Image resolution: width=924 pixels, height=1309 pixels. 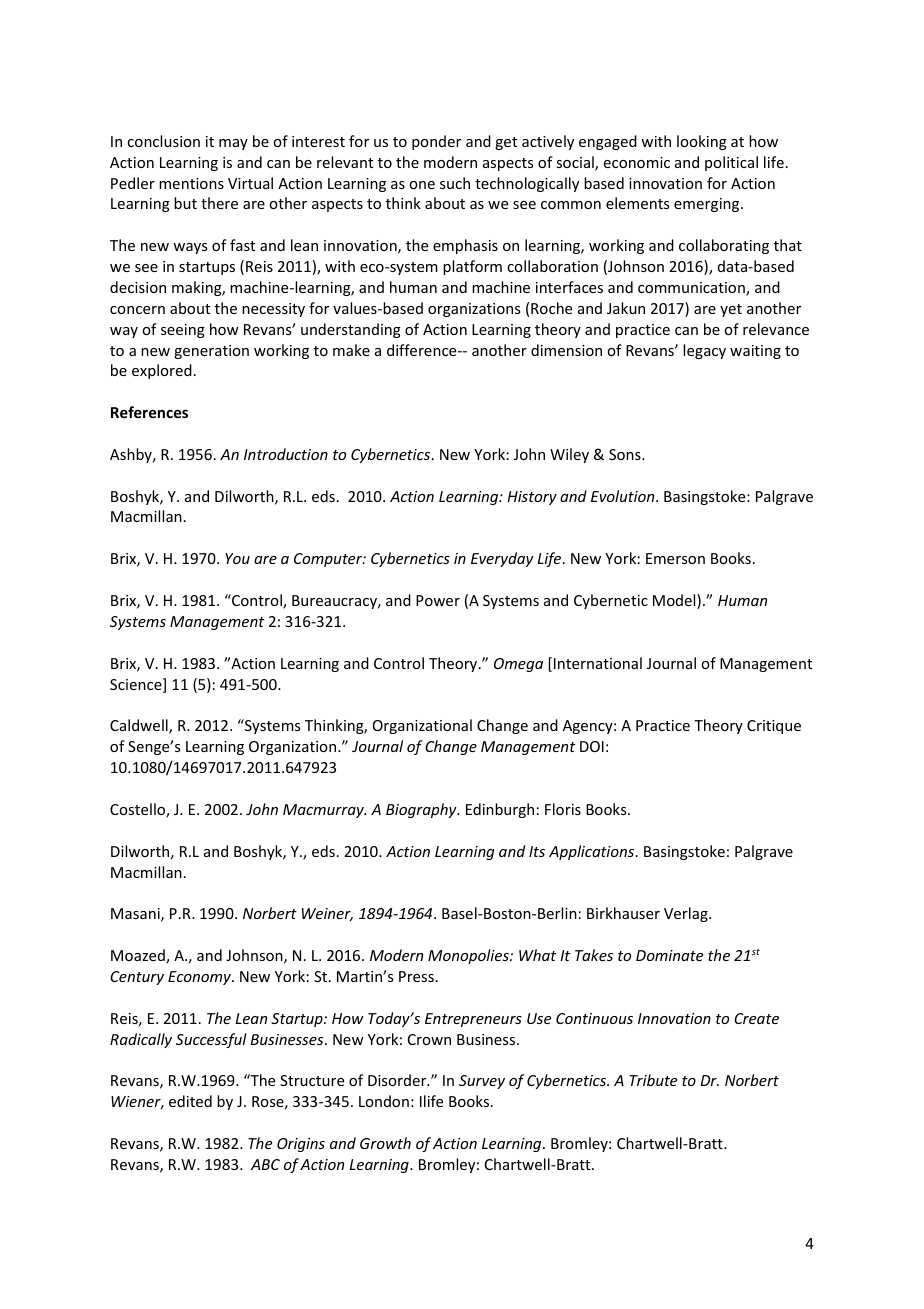 What do you see at coordinates (286, 454) in the screenshot?
I see `Introduction` at bounding box center [286, 454].
